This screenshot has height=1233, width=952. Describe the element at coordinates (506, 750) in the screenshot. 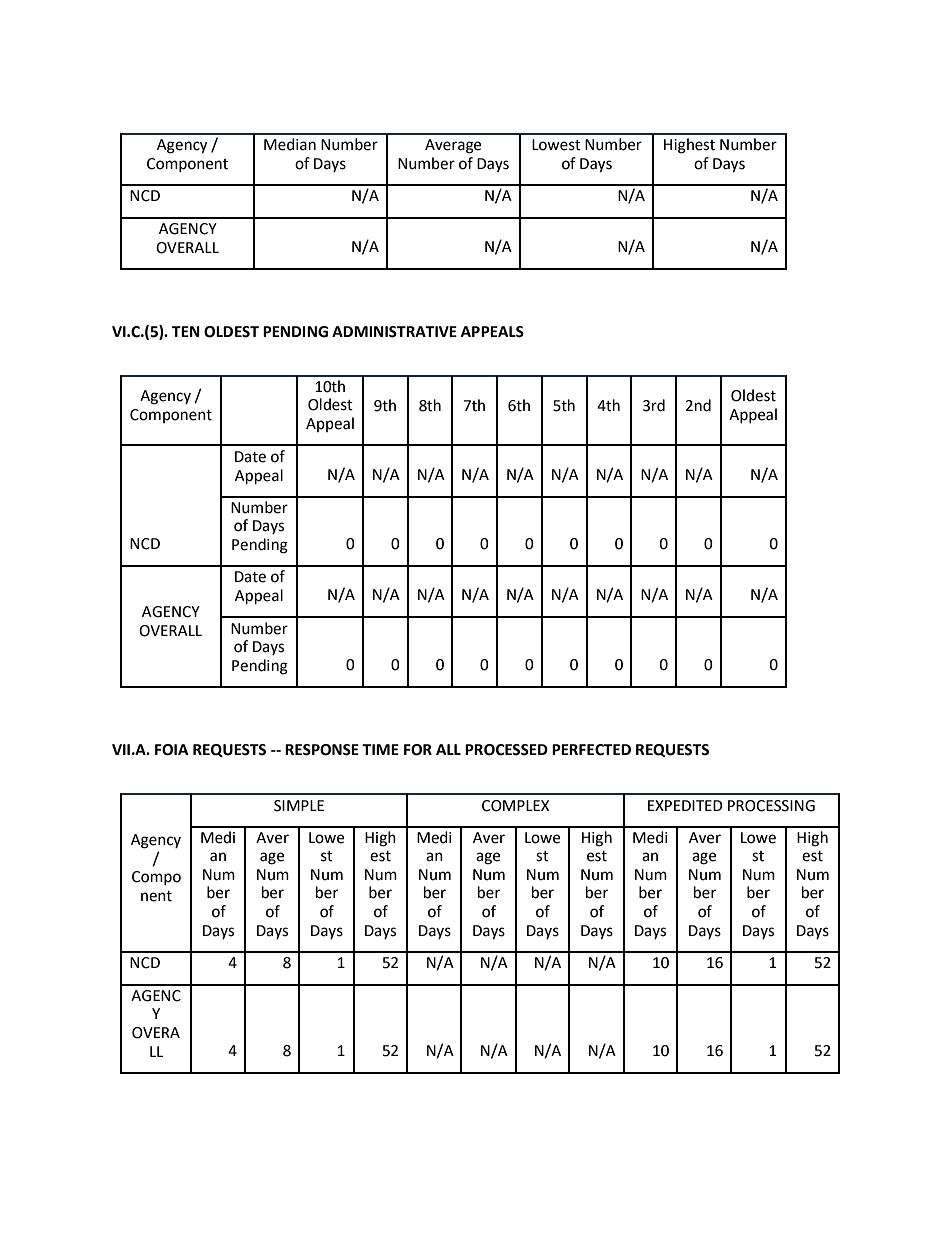

I see `PROCESSED` at that location.
